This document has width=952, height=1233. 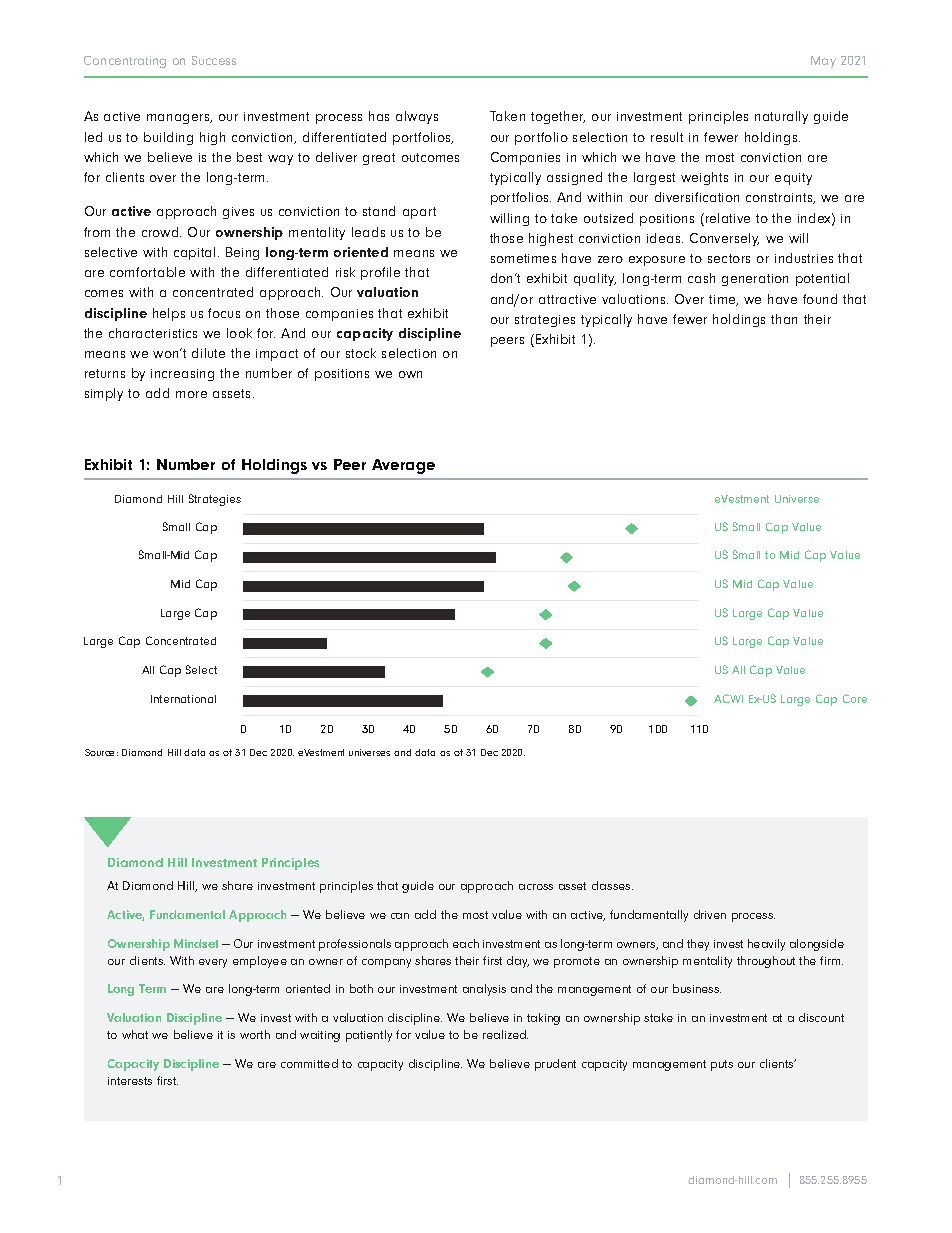 What do you see at coordinates (781, 117) in the document?
I see `naturally` at bounding box center [781, 117].
